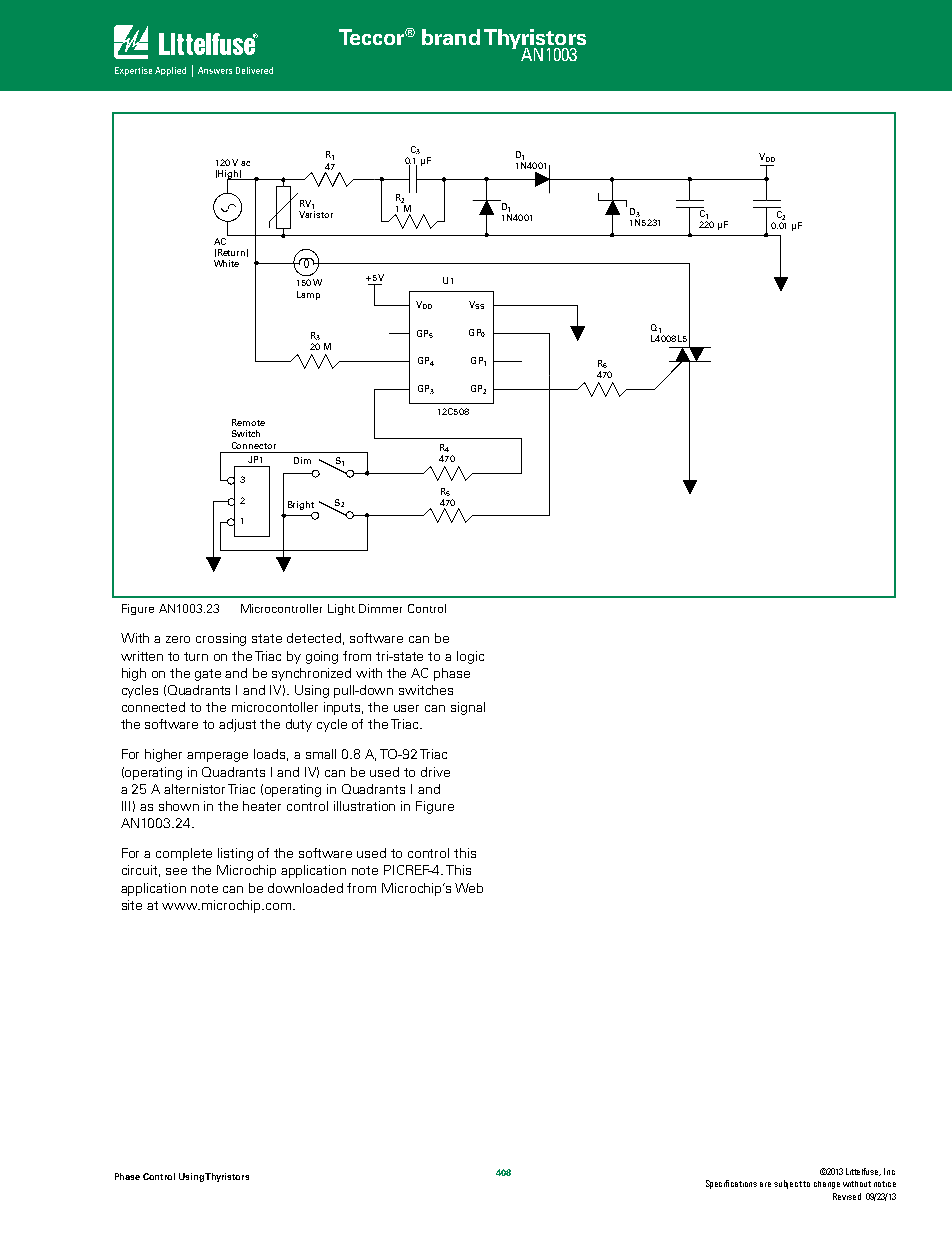 This screenshot has width=952, height=1233. What do you see at coordinates (221, 639) in the screenshot?
I see `crossing` at bounding box center [221, 639].
